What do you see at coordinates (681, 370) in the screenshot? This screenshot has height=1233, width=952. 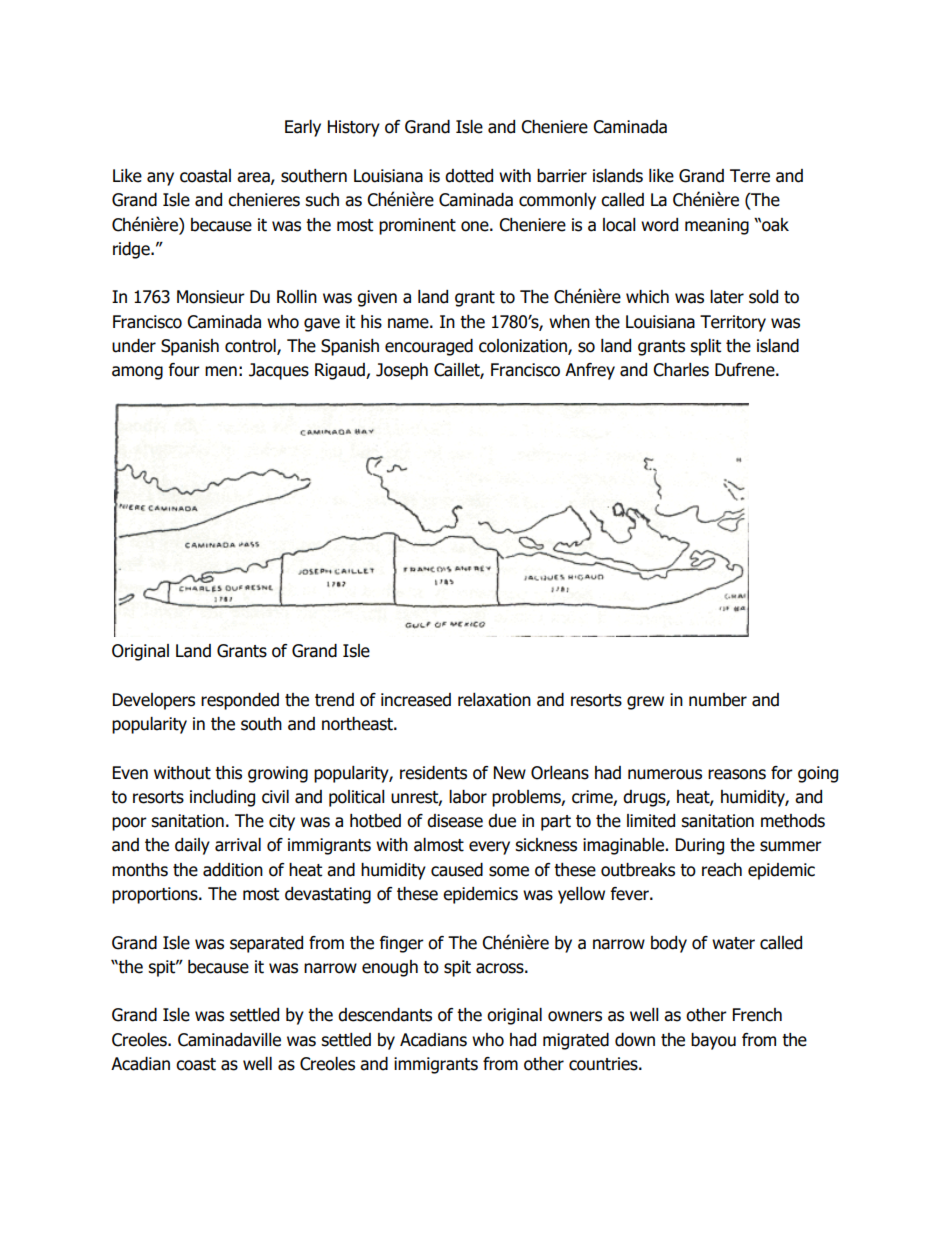 I see `Charles` at bounding box center [681, 370].
